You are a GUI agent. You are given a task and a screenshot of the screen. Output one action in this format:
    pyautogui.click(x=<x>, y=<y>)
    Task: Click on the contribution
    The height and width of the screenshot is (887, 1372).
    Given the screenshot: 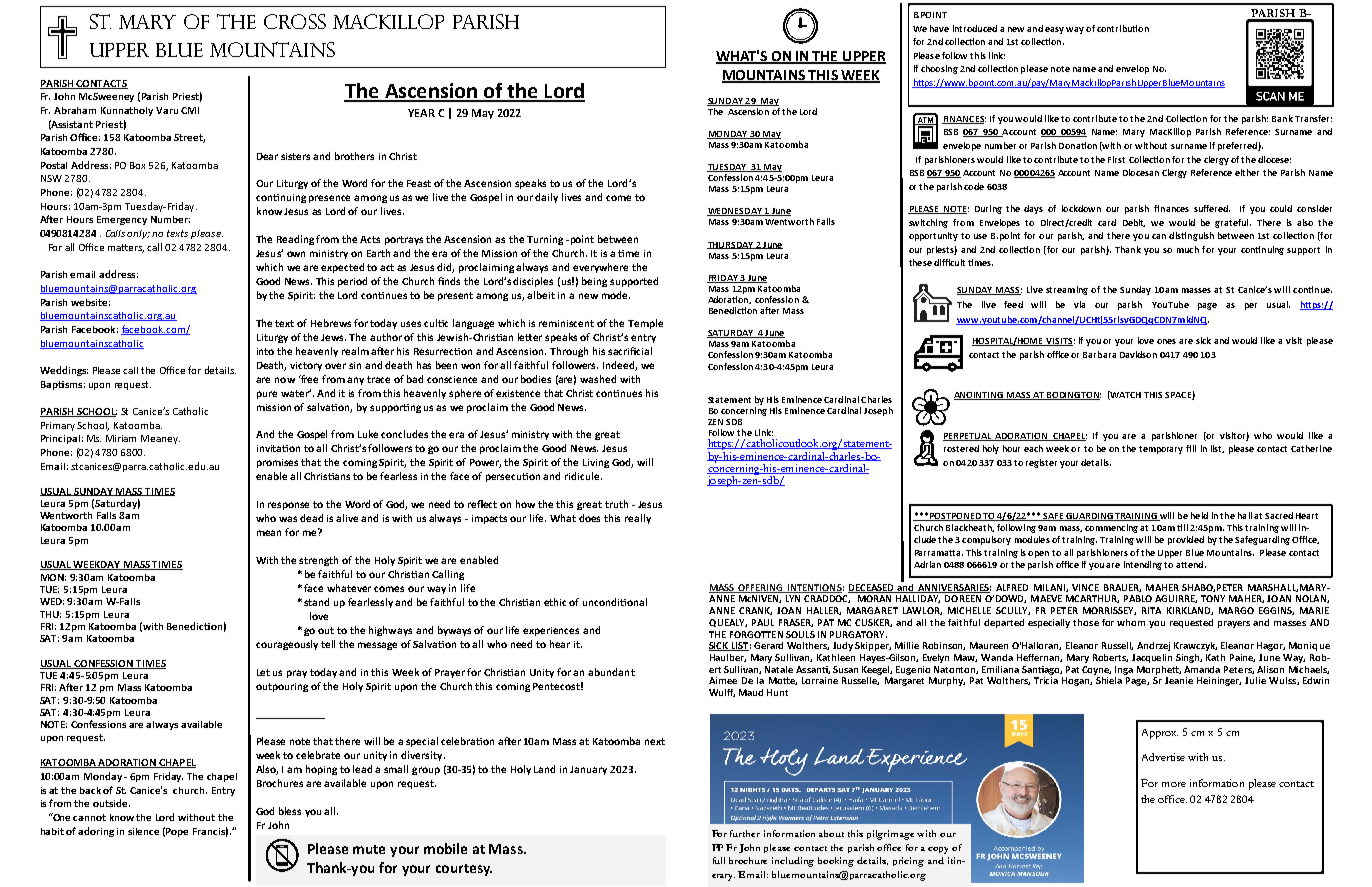 What is the action you would take?
    pyautogui.click(x=1123, y=28)
